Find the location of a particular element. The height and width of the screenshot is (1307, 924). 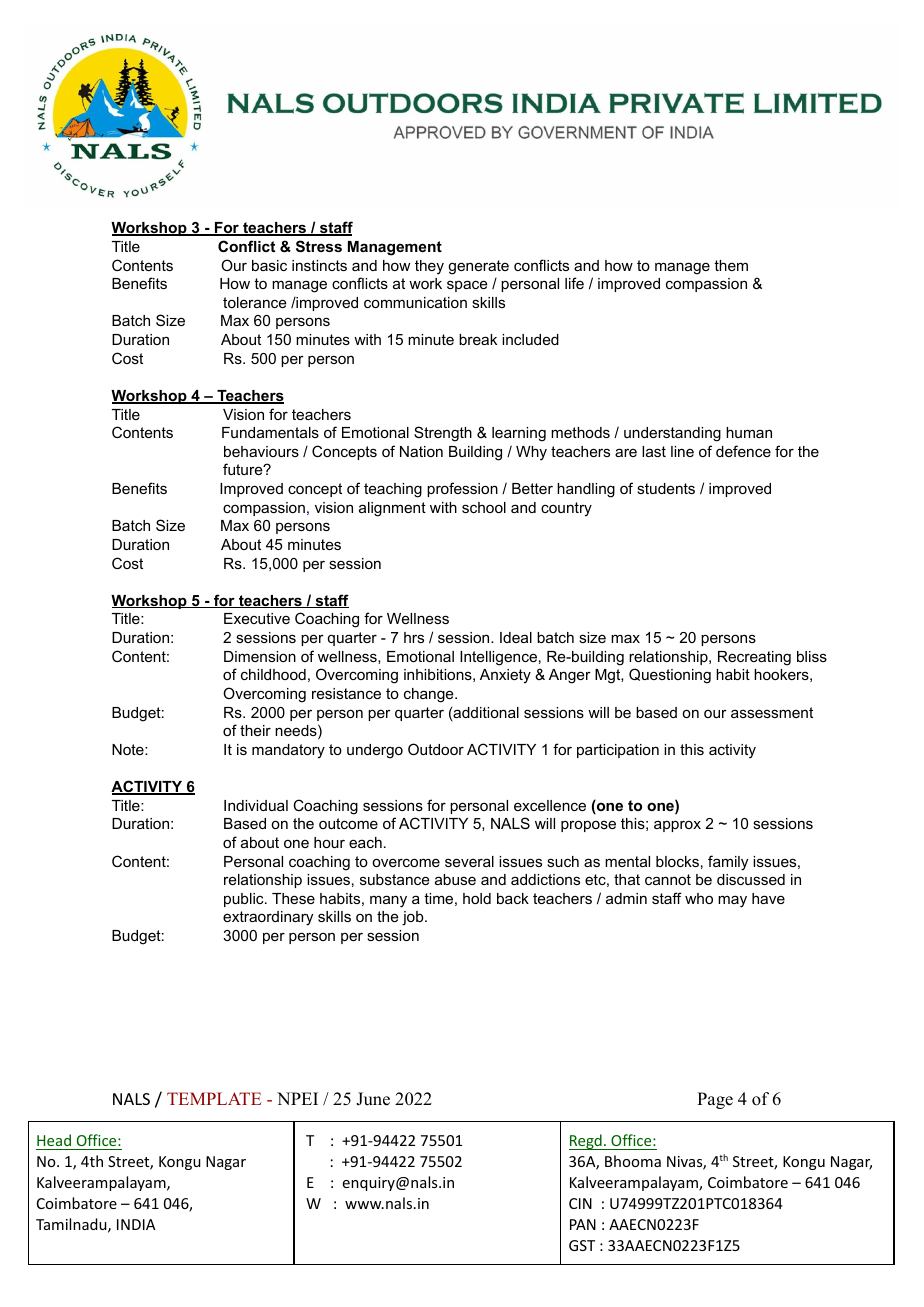

CIN is located at coordinates (580, 1203).
